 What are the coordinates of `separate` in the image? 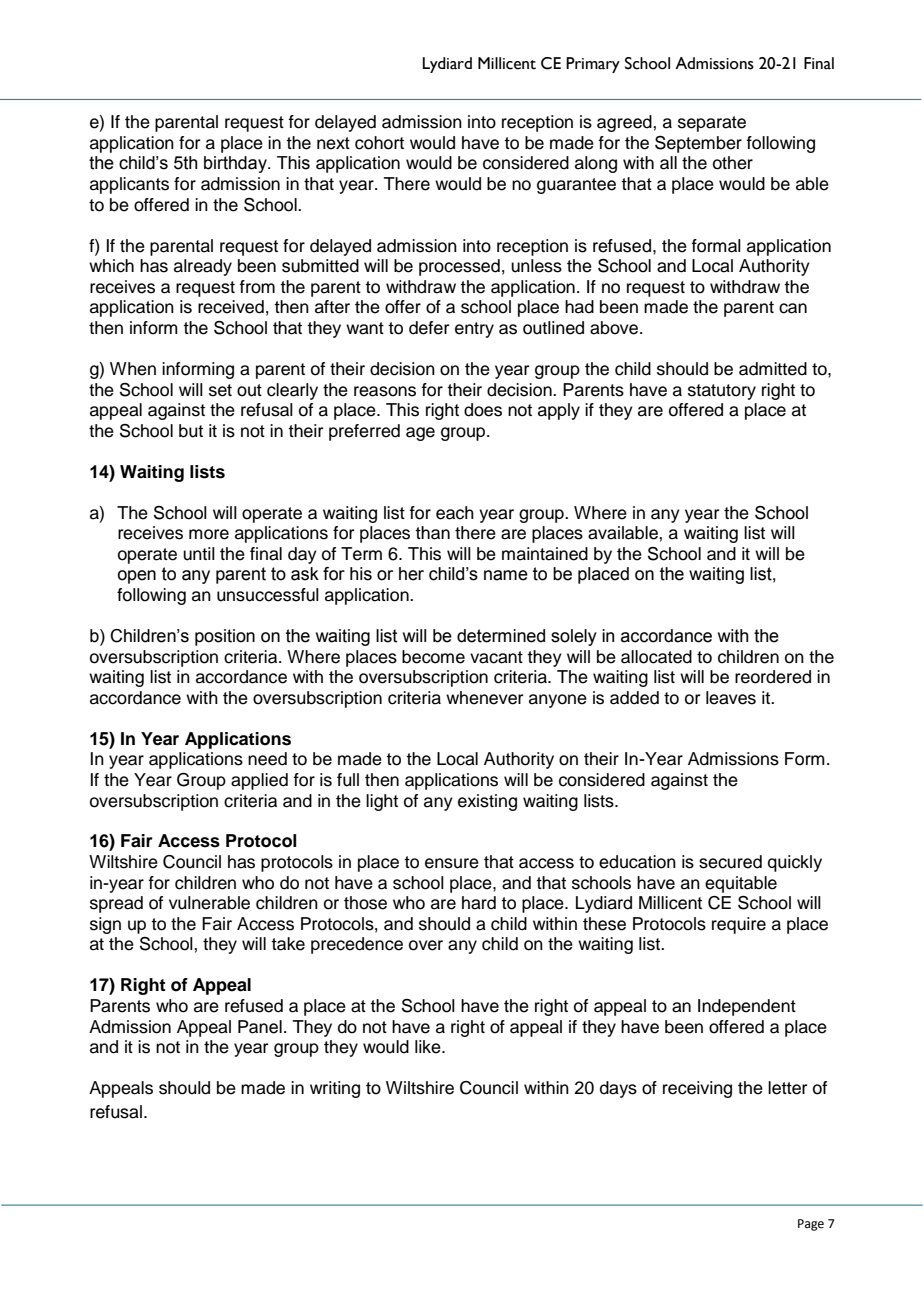 It's located at (712, 124).
